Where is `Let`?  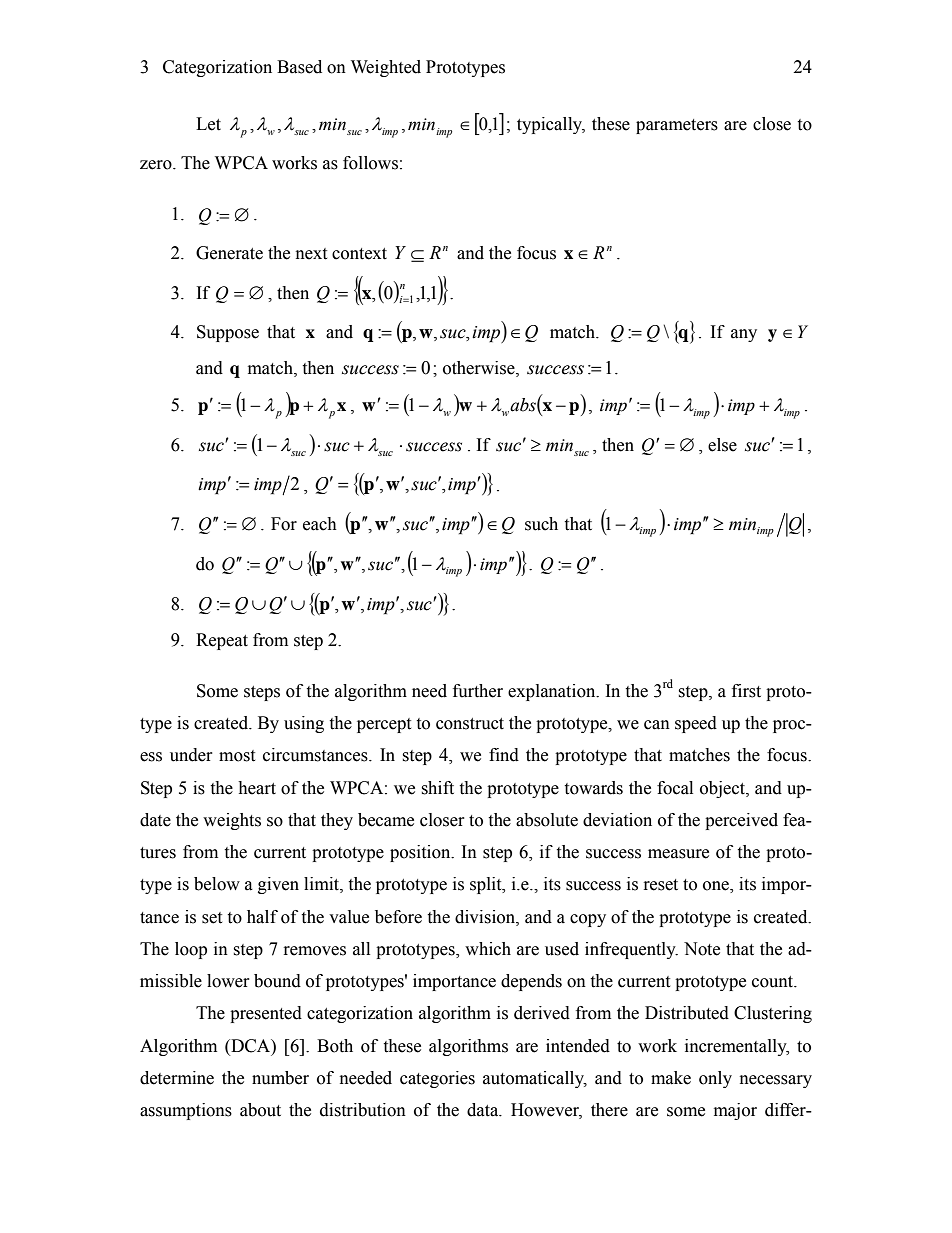
Let is located at coordinates (208, 124).
